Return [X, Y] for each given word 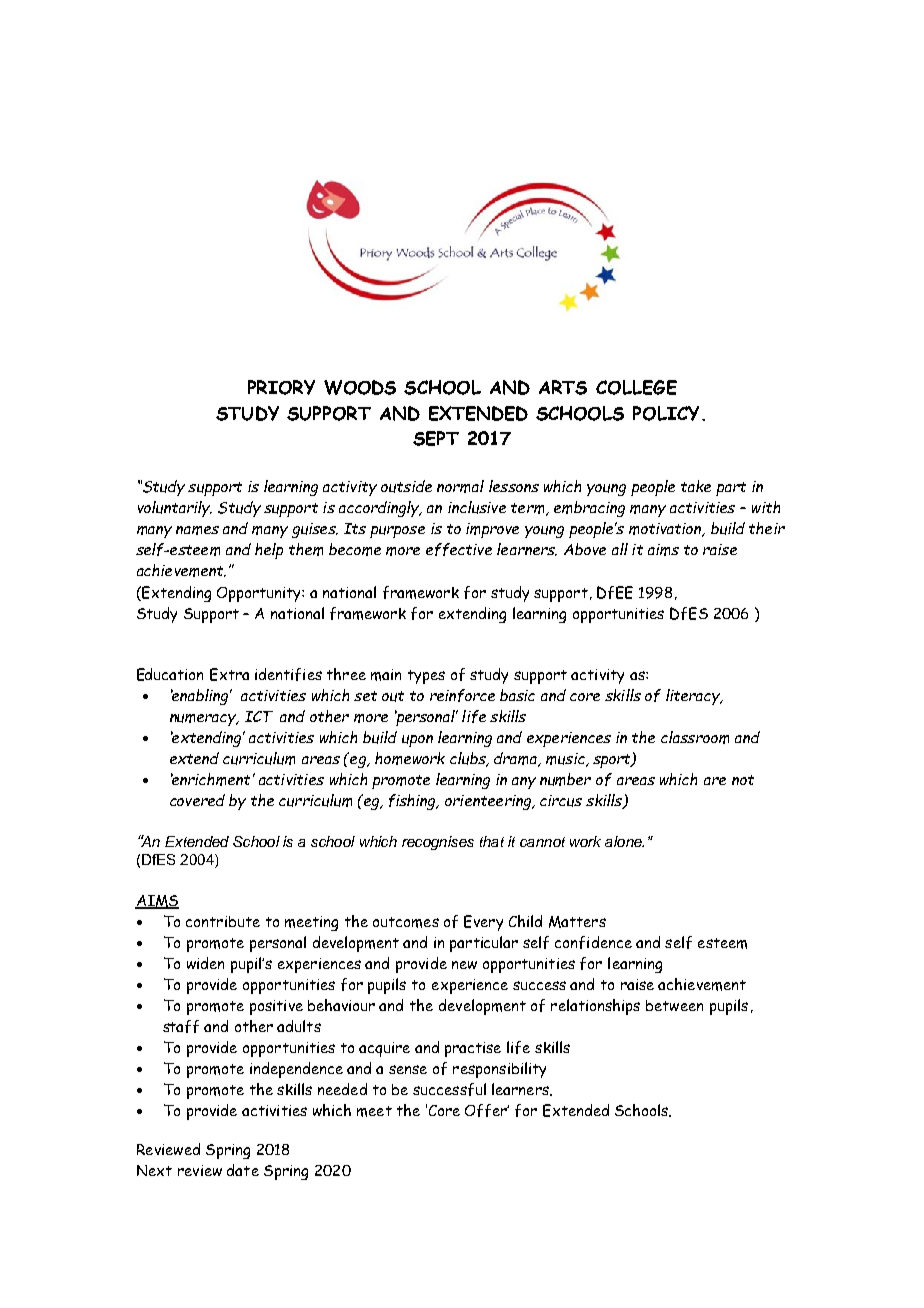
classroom [695, 737]
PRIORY [281, 387]
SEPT [436, 438]
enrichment [210, 779]
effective [459, 549]
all [620, 549]
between [674, 1005]
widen [205, 963]
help [269, 551]
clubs [469, 759]
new [464, 965]
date [243, 1170]
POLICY [666, 413]
